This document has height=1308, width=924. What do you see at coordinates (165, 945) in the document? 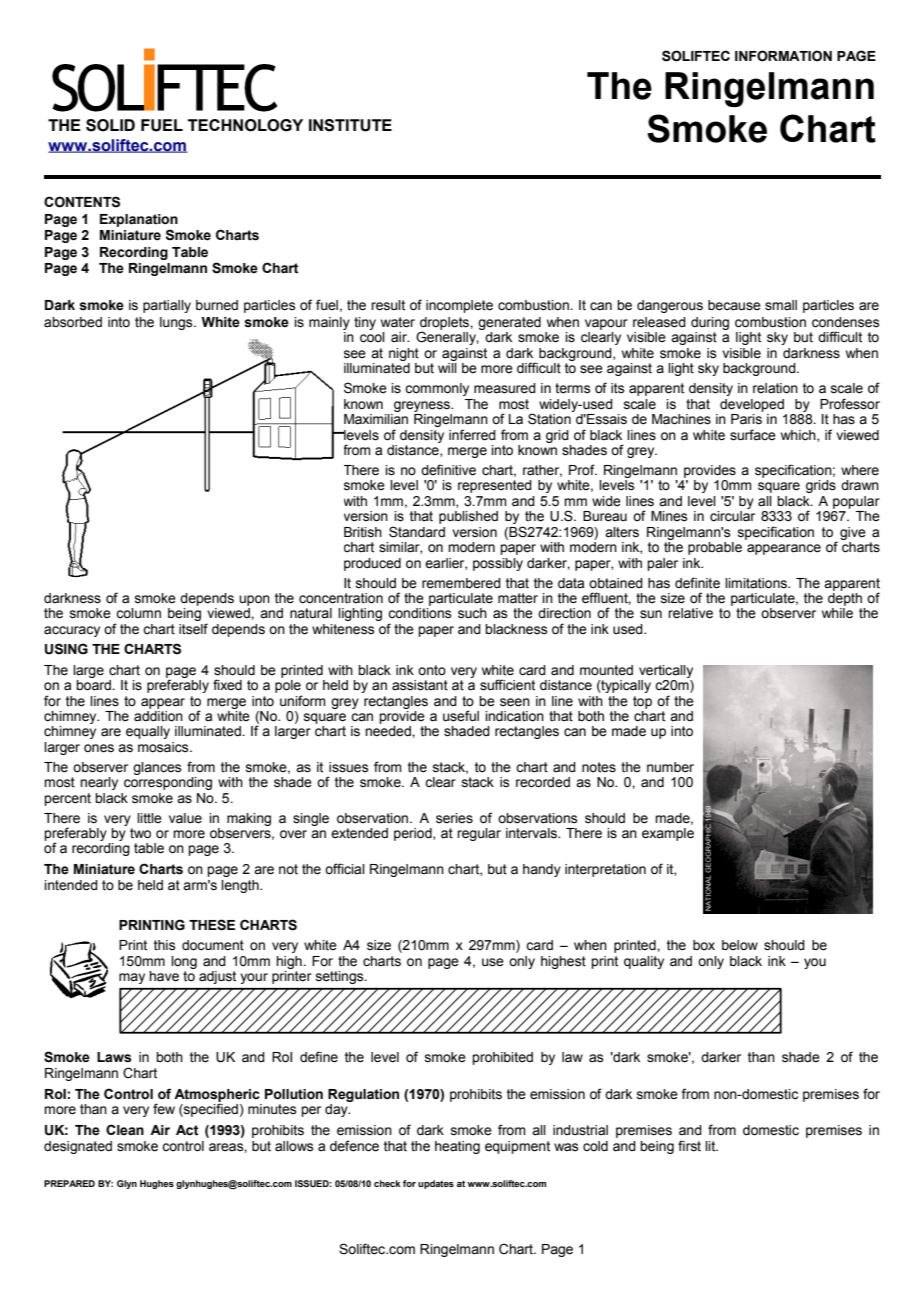
I see `this` at bounding box center [165, 945].
